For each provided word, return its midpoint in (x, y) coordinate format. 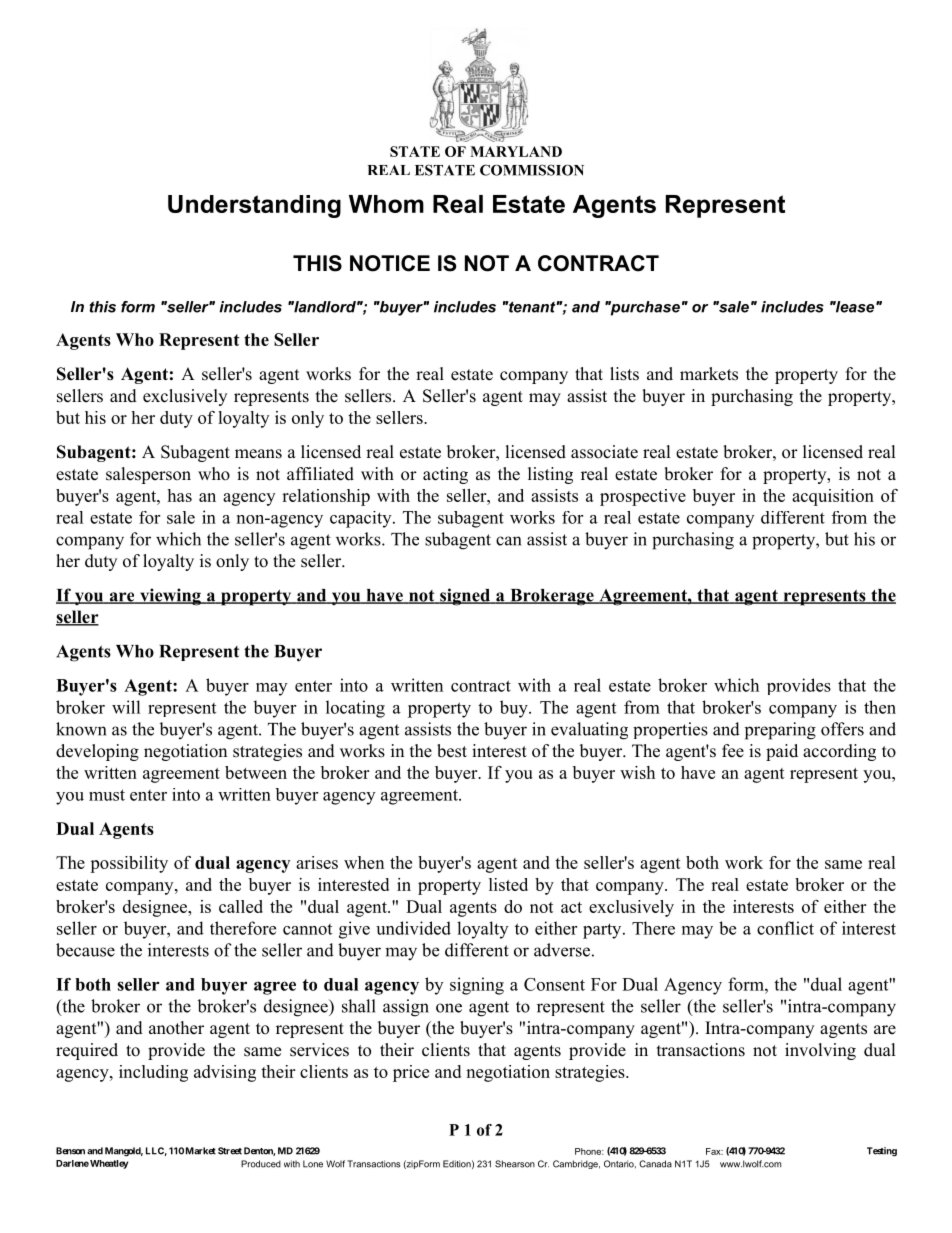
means (258, 454)
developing (97, 752)
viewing (170, 597)
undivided (413, 928)
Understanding (254, 206)
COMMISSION (532, 170)
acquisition (833, 497)
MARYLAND (516, 151)
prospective (643, 497)
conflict (785, 928)
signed (465, 597)
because (85, 950)
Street (230, 1151)
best (452, 751)
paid (782, 752)
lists (624, 374)
